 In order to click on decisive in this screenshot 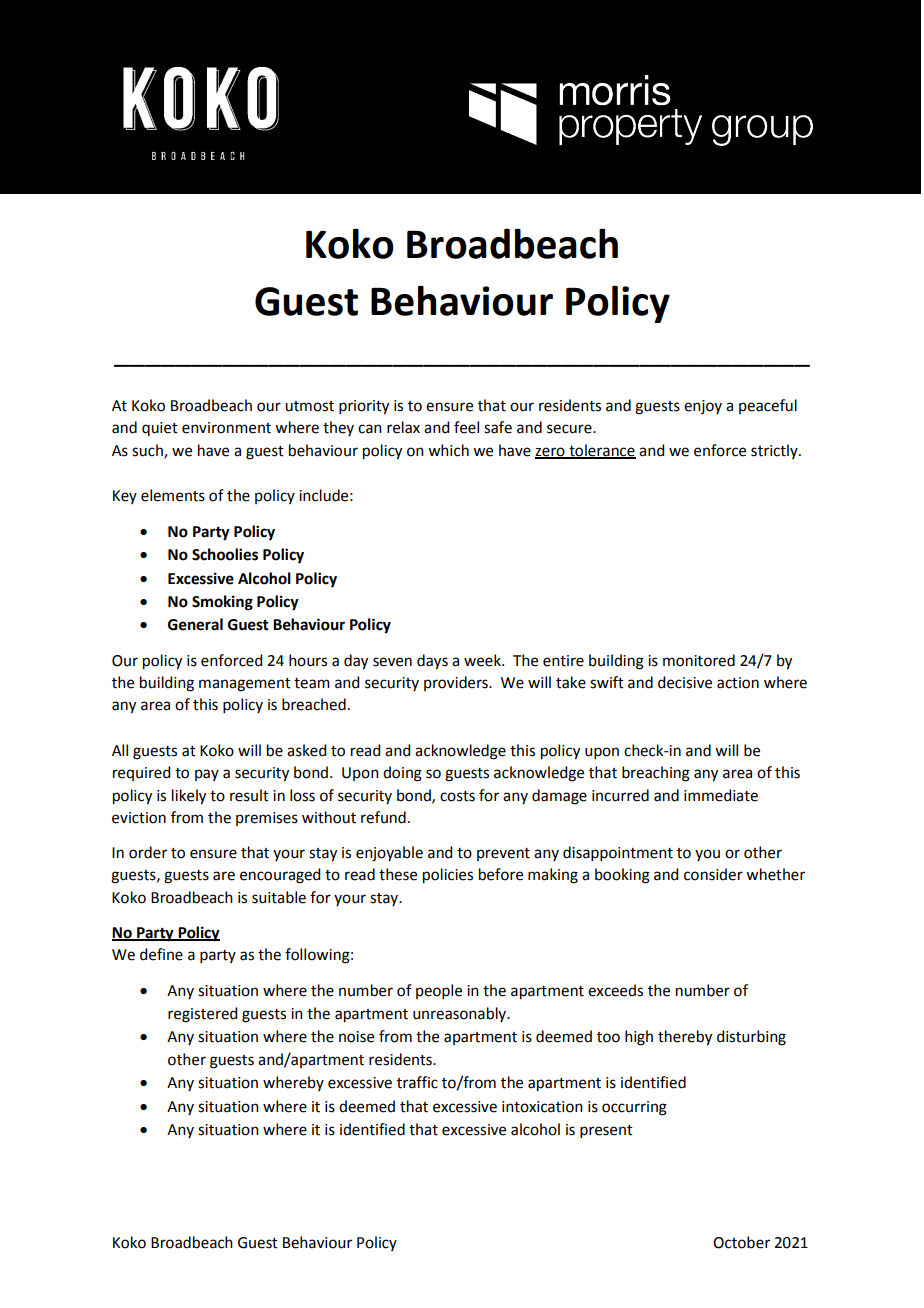, I will do `click(685, 682)`.
